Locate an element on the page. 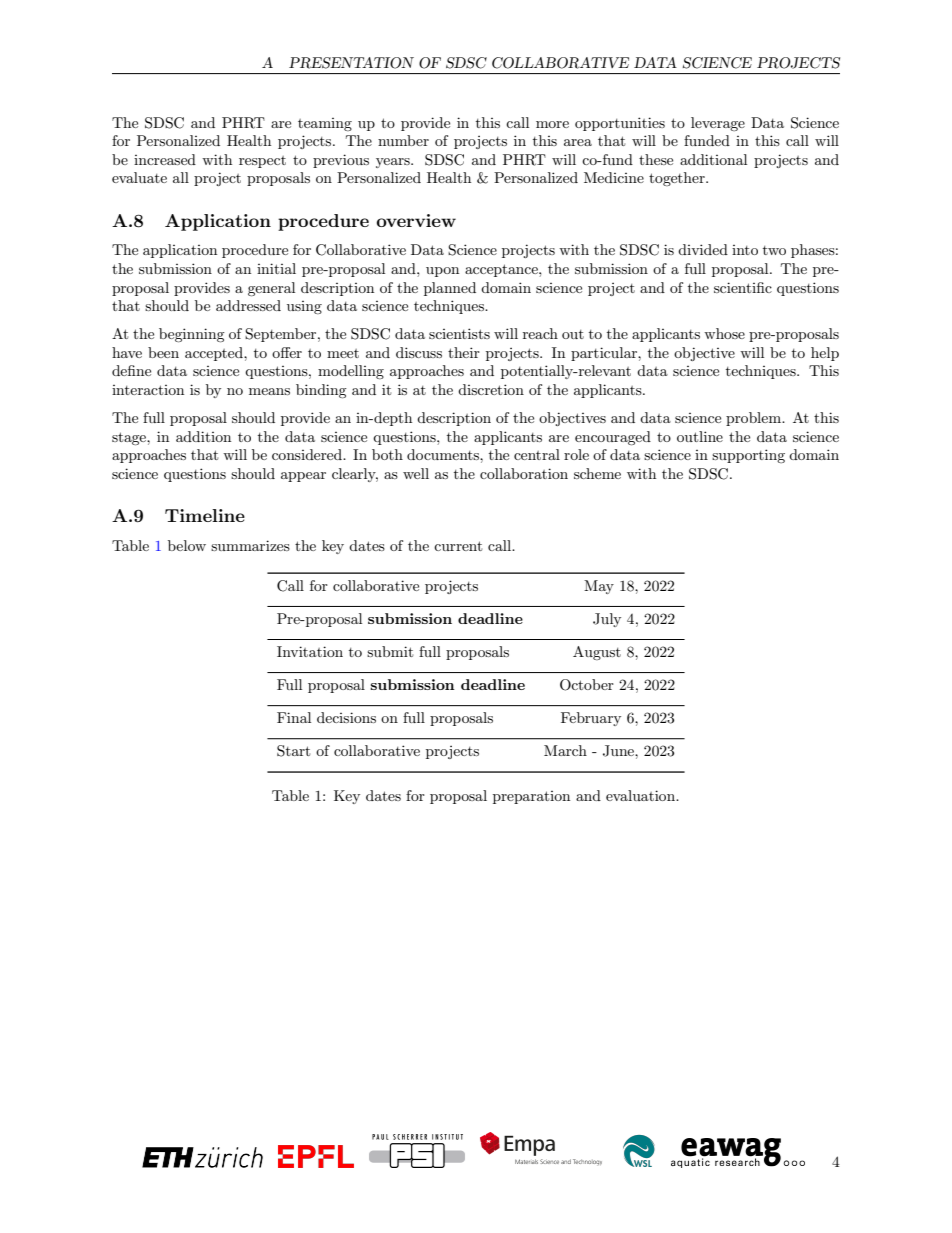  collaboration is located at coordinates (524, 473).
